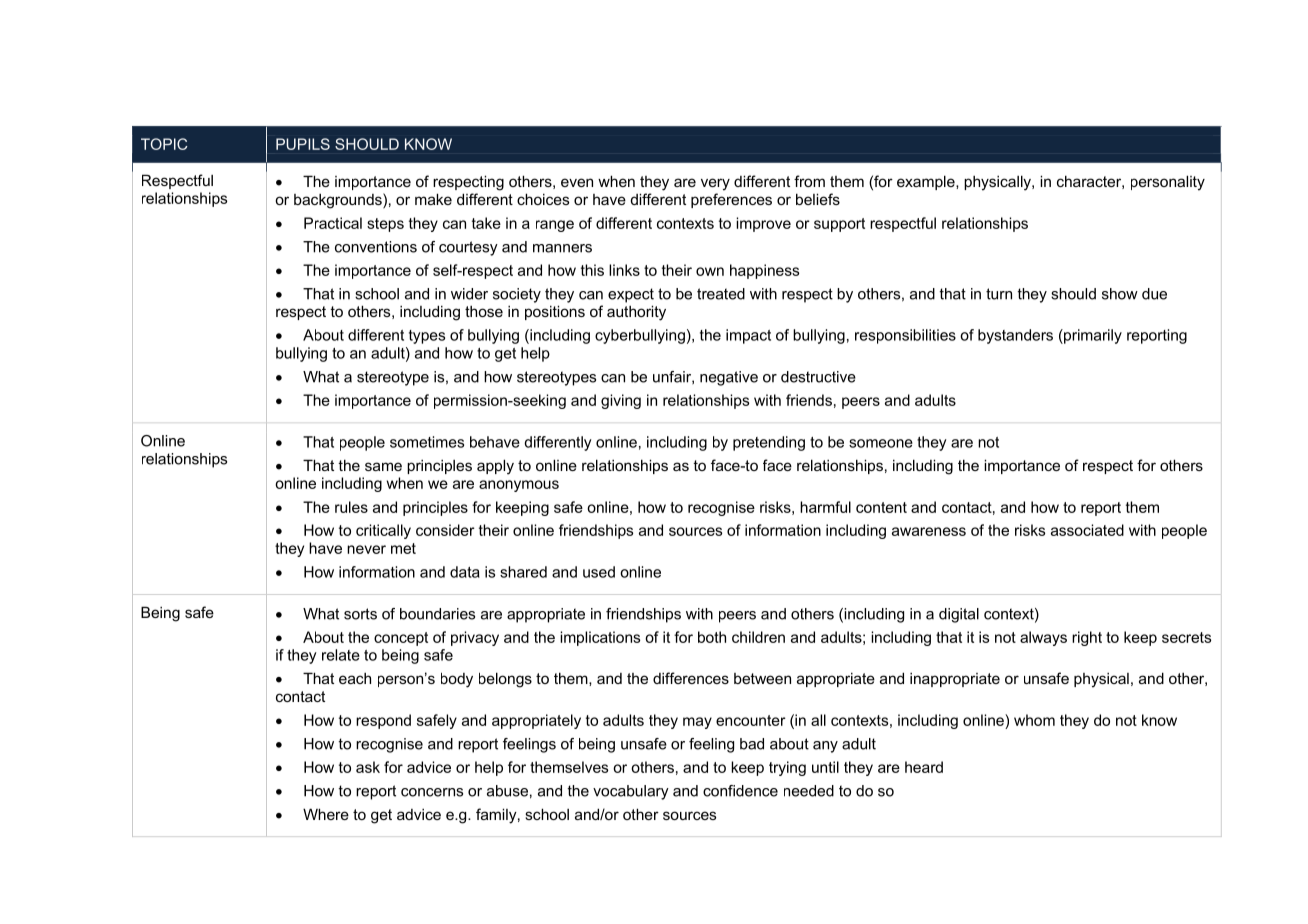  Describe the element at coordinates (924, 767) in the page. I see `heard` at that location.
